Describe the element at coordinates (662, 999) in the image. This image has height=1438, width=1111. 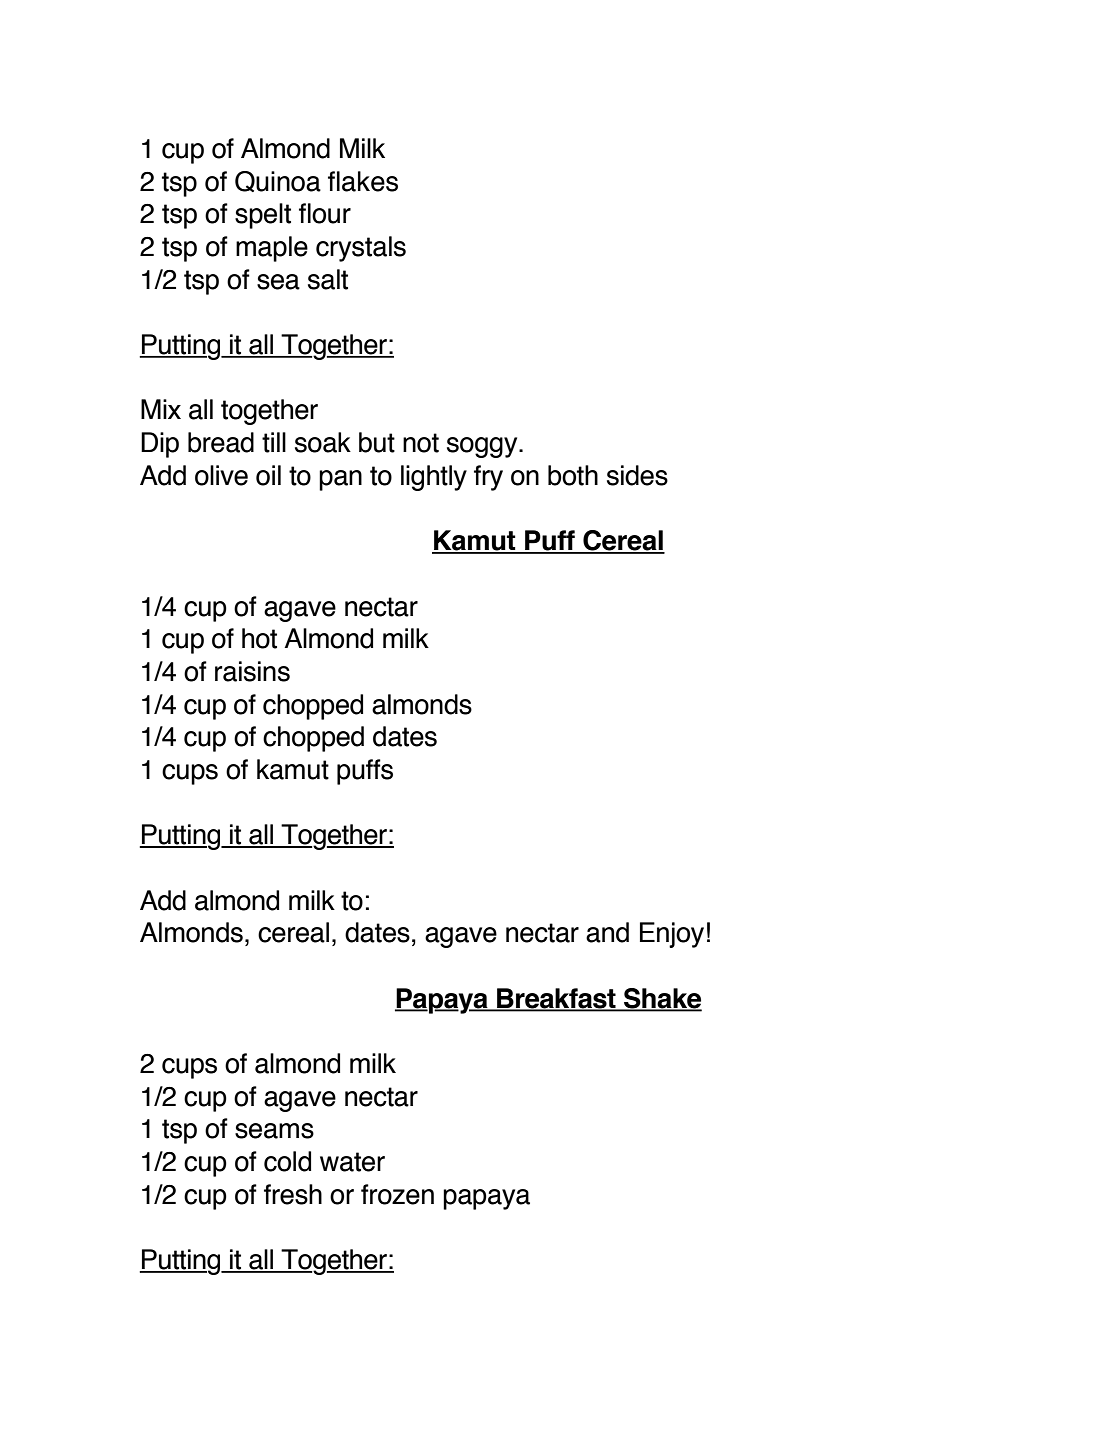
I see `Shake` at that location.
